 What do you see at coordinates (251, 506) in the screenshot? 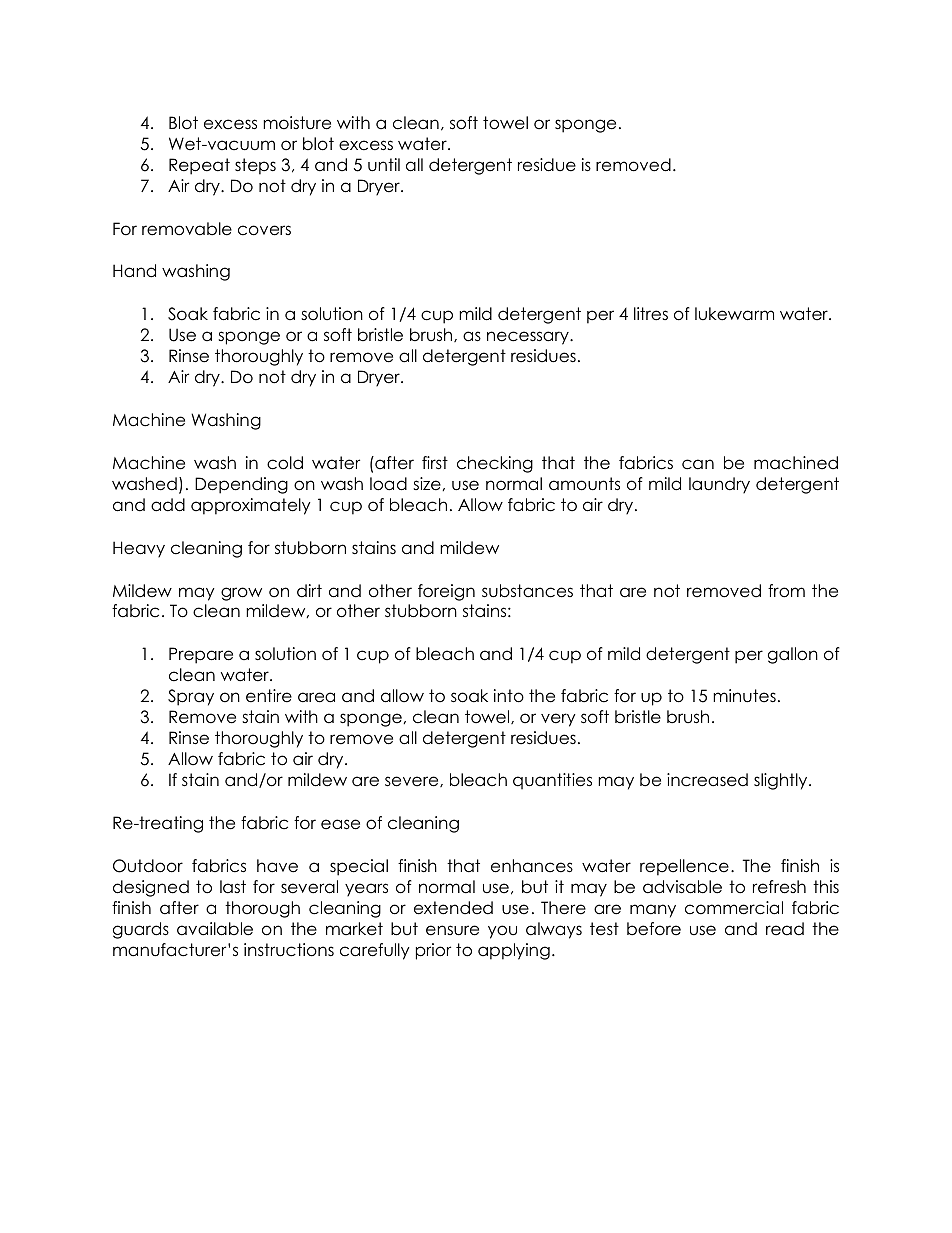
I see `approximately` at bounding box center [251, 506].
